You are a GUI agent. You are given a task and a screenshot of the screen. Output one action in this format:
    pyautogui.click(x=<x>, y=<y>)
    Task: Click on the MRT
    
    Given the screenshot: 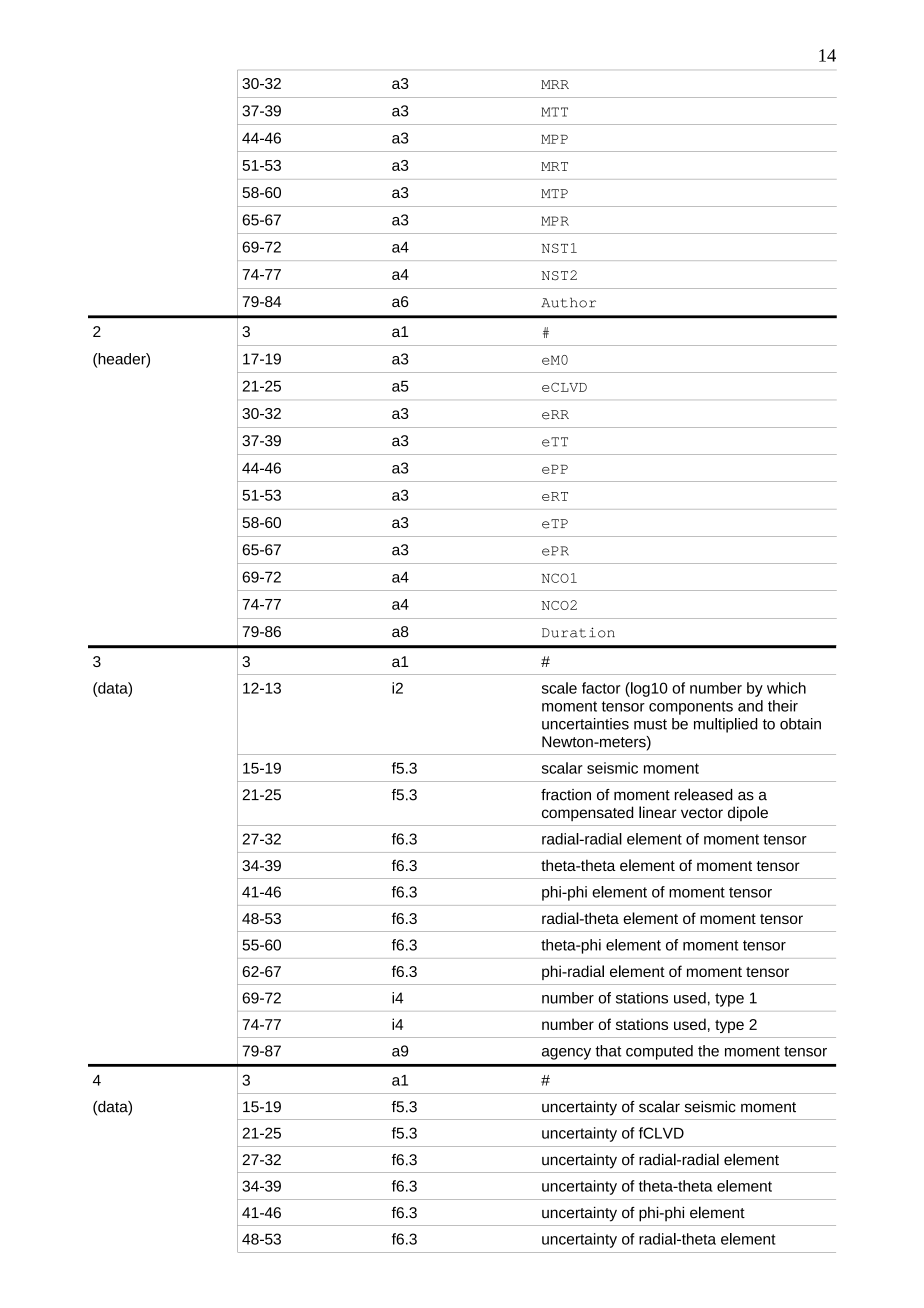 What is the action you would take?
    pyautogui.click(x=554, y=166)
